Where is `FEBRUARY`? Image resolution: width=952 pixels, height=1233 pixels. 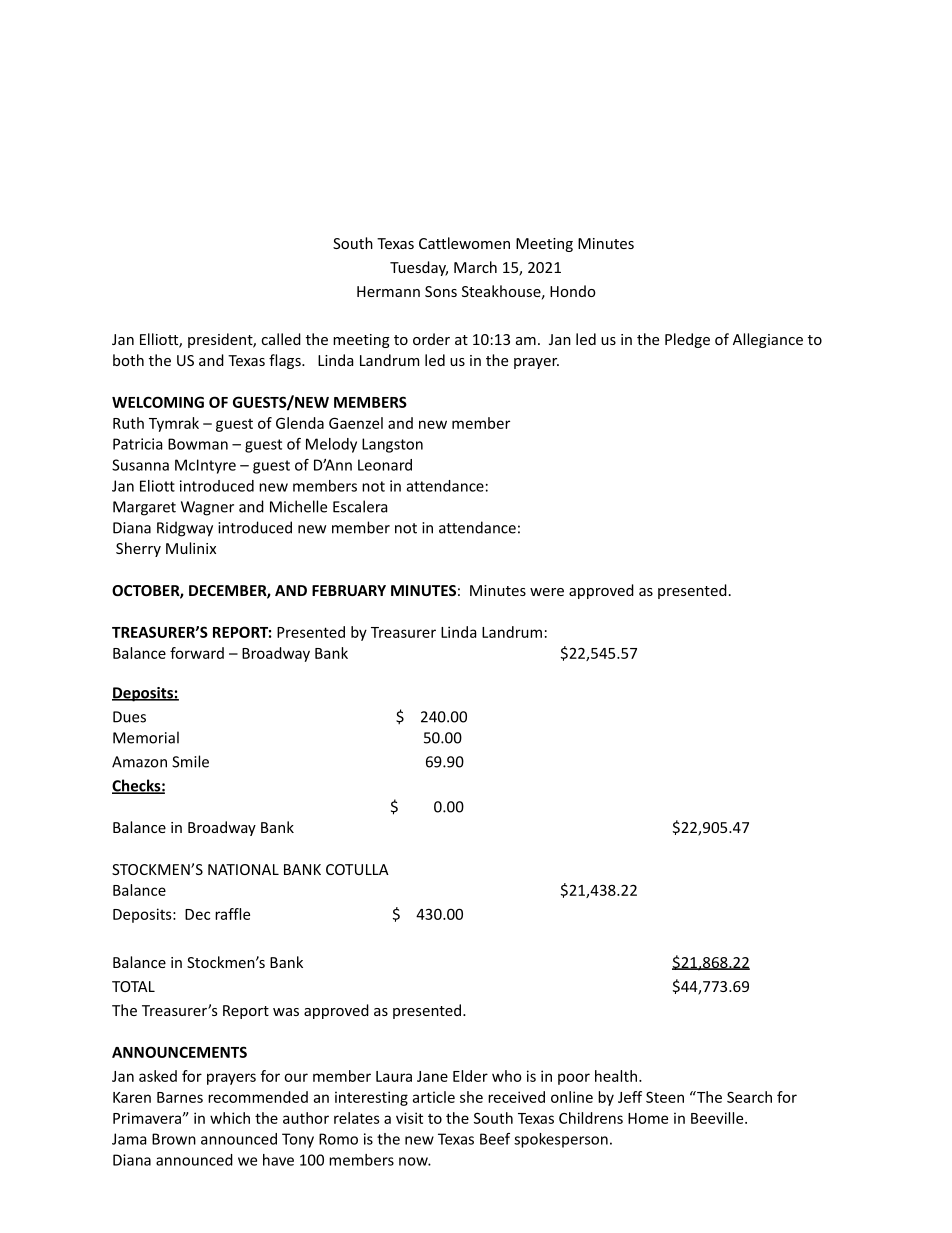
FEBRUARY is located at coordinates (349, 590).
